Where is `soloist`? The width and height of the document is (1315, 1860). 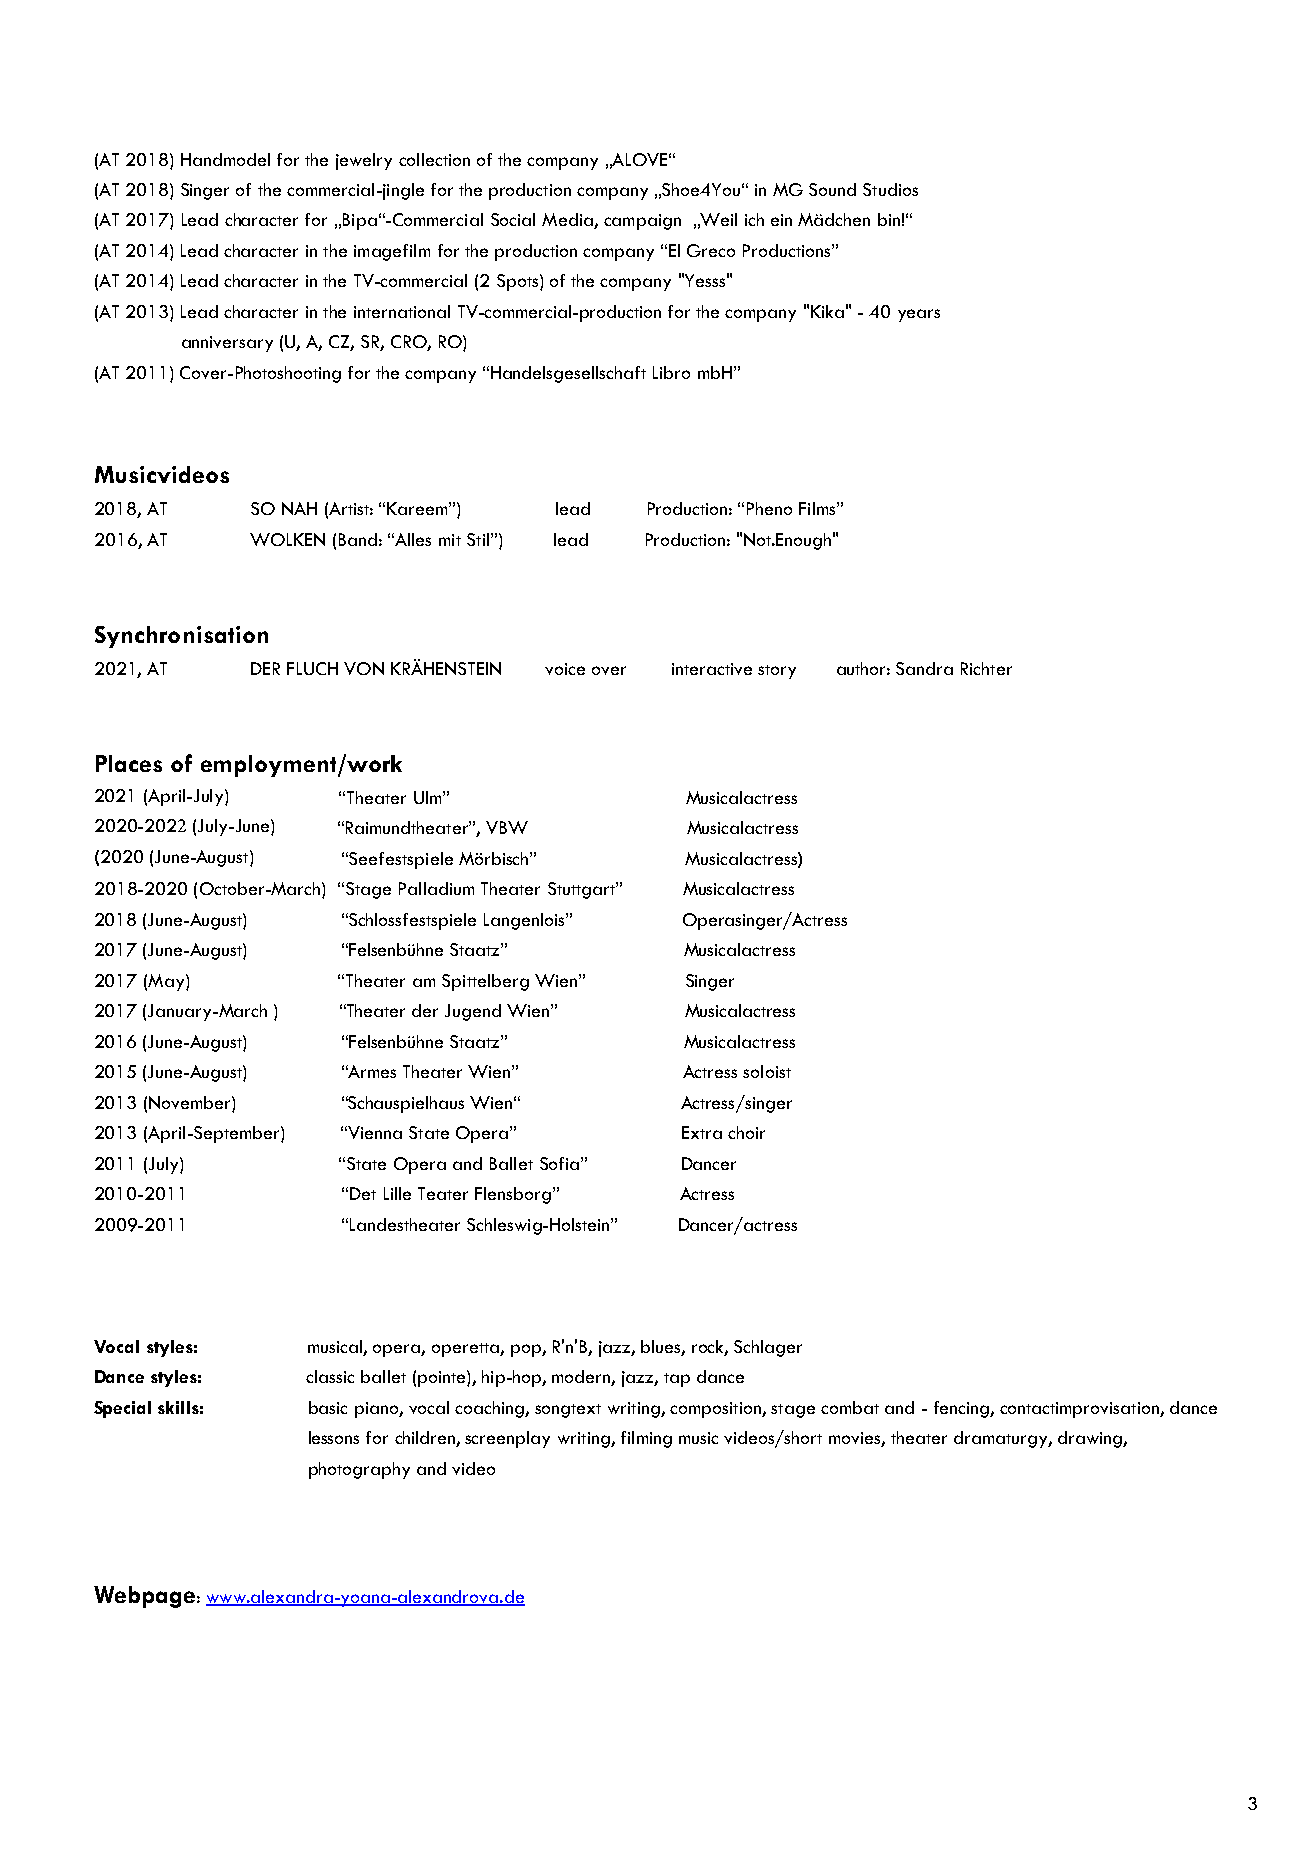 soloist is located at coordinates (767, 1071).
